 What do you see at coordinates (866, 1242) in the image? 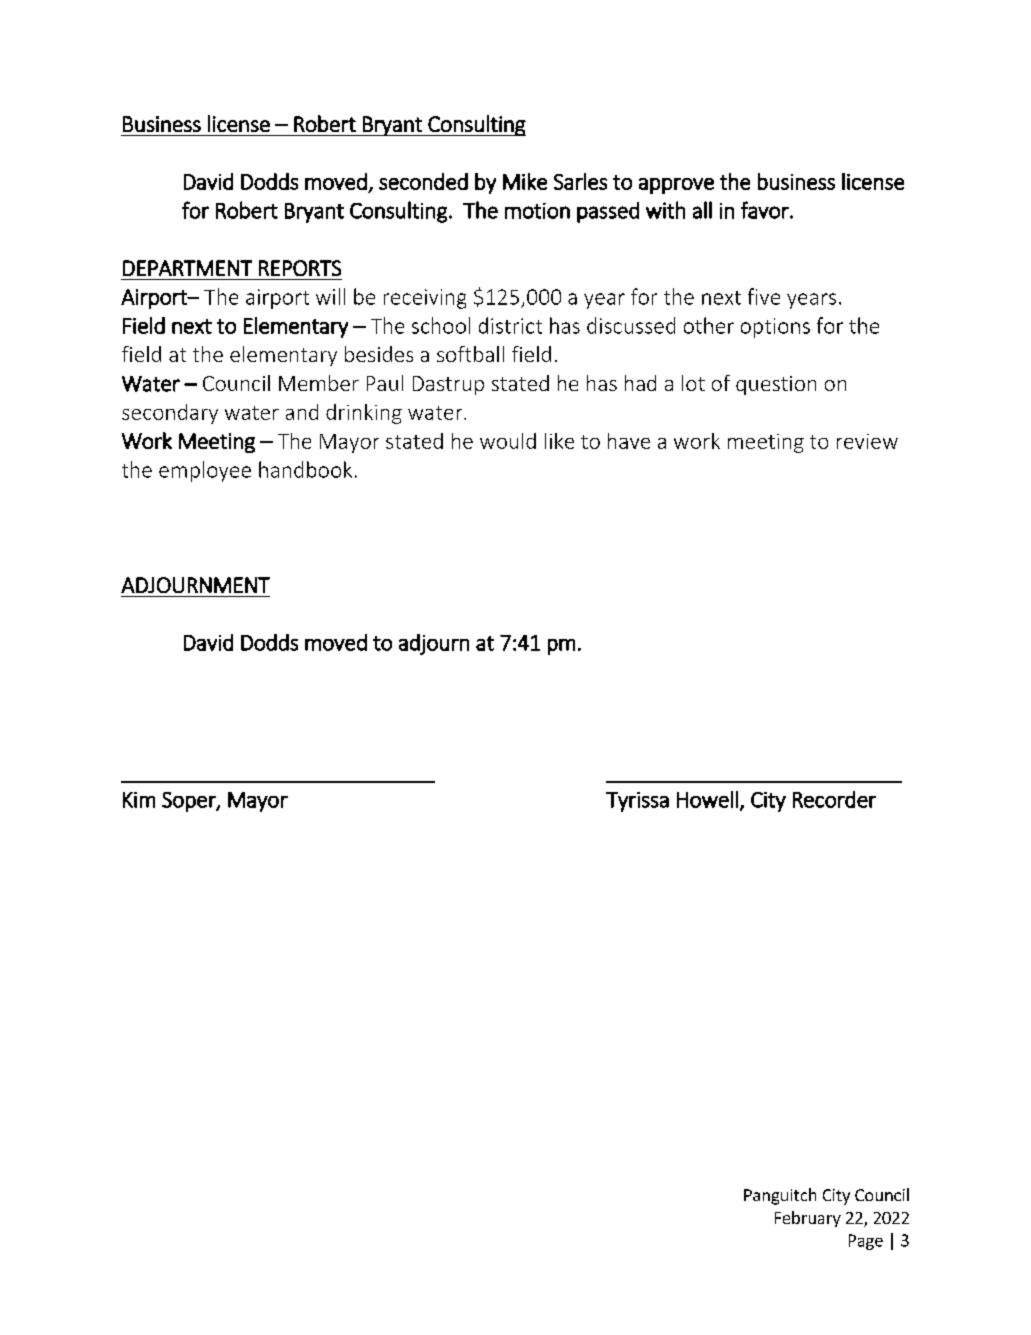
I see `Page` at bounding box center [866, 1242].
